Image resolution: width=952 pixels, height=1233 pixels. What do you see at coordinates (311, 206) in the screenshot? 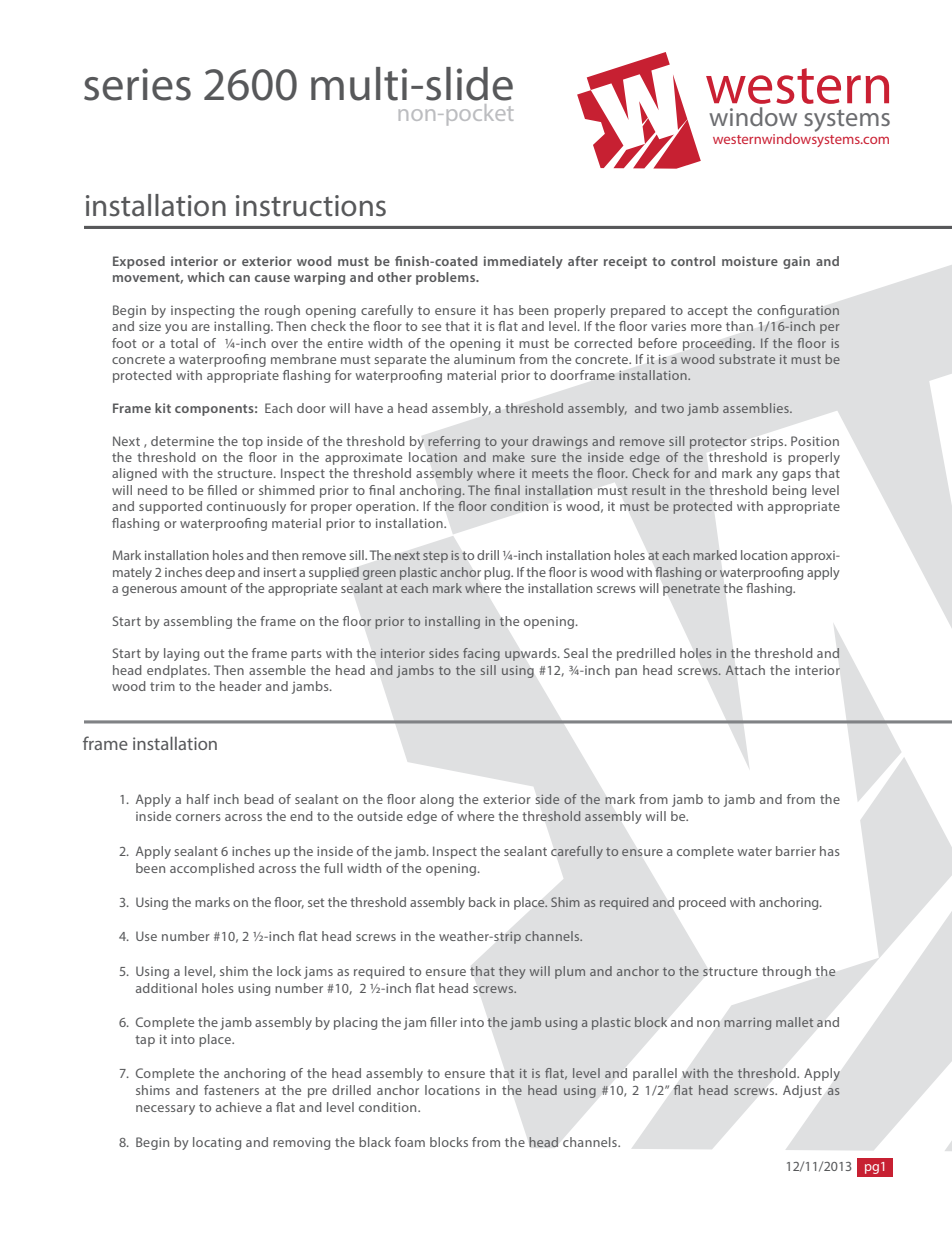
I see `instructions` at bounding box center [311, 206].
